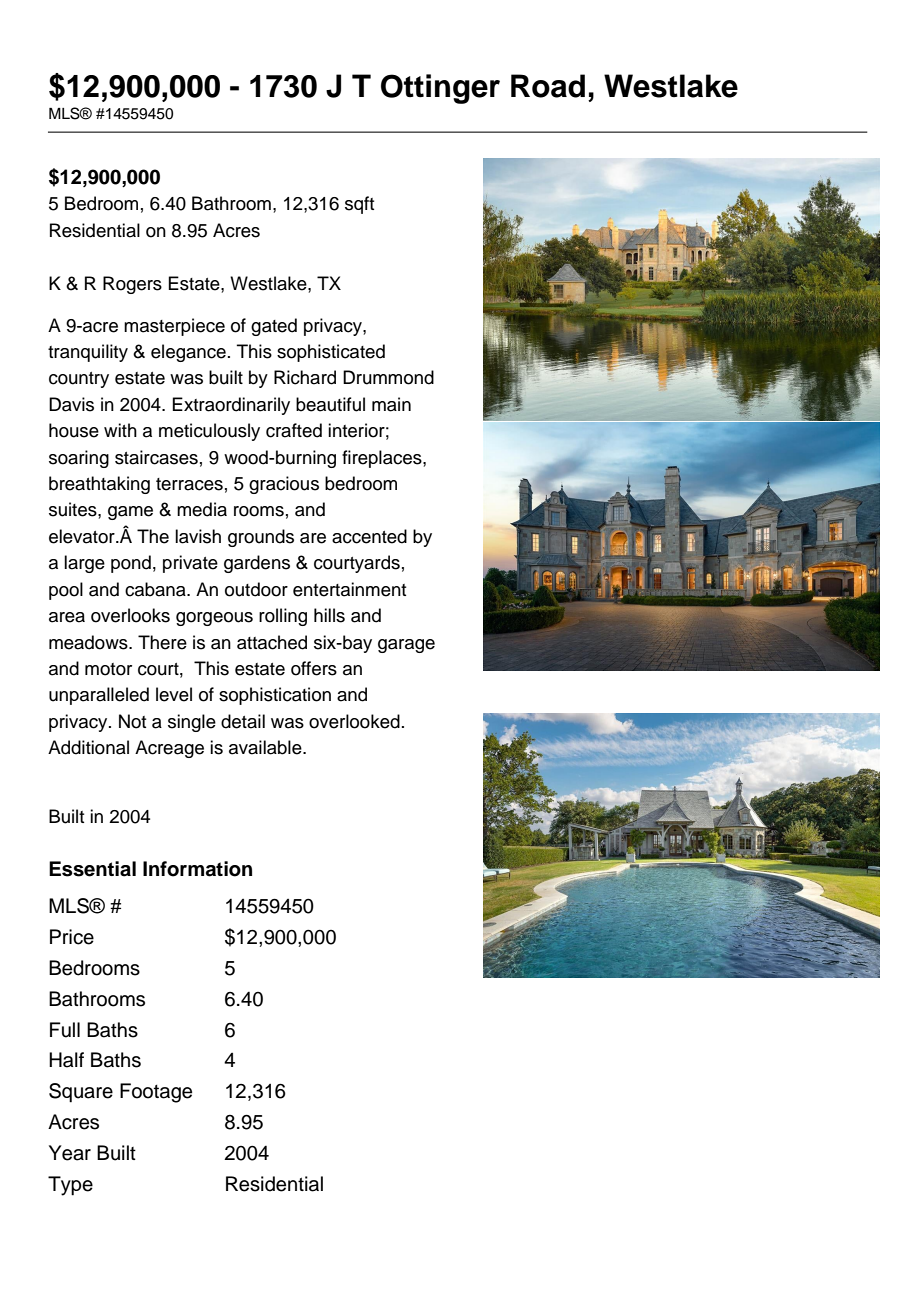 The image size is (924, 1308). I want to click on gated, so click(274, 327).
